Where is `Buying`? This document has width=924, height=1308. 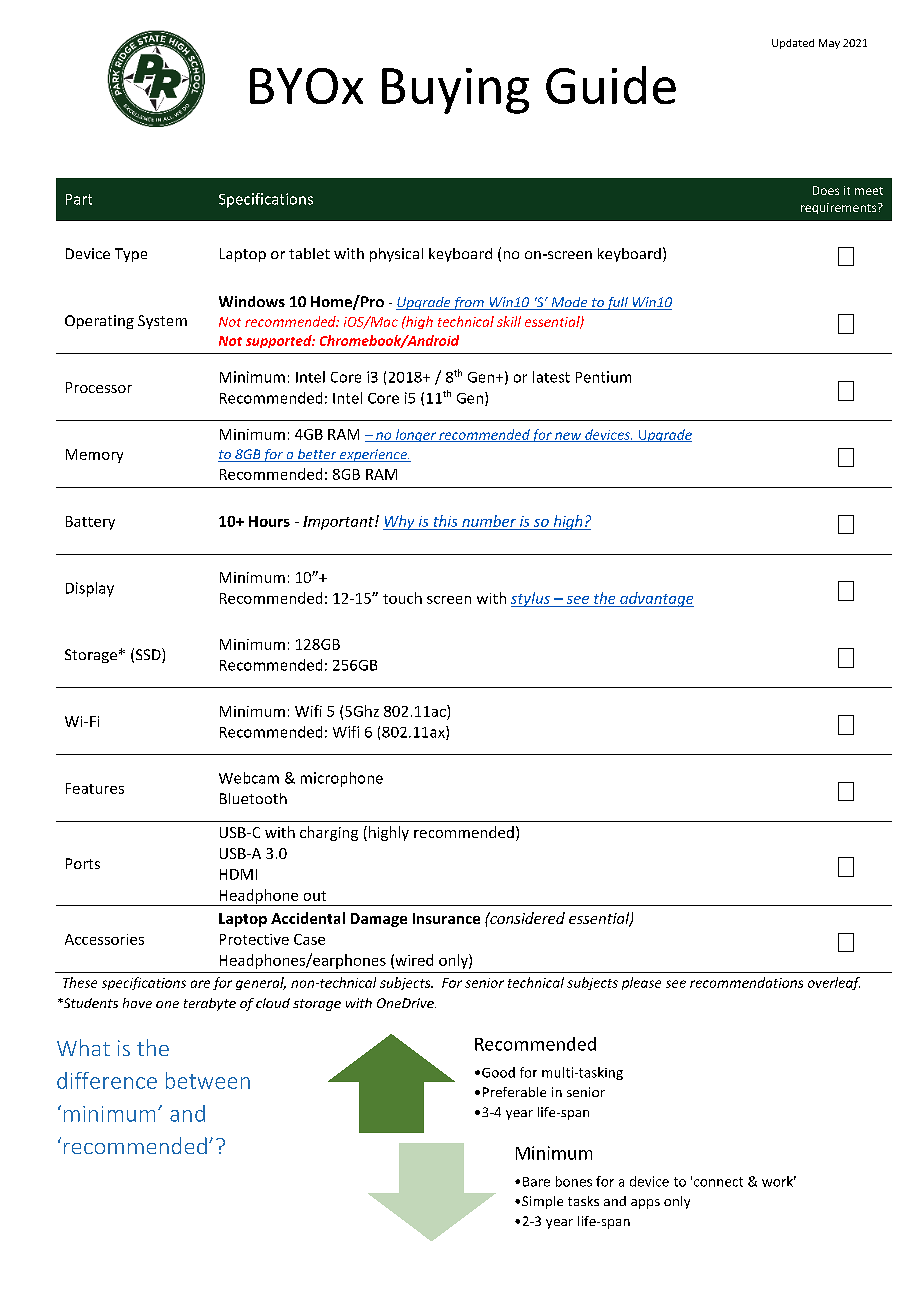 Buying is located at coordinates (455, 91).
